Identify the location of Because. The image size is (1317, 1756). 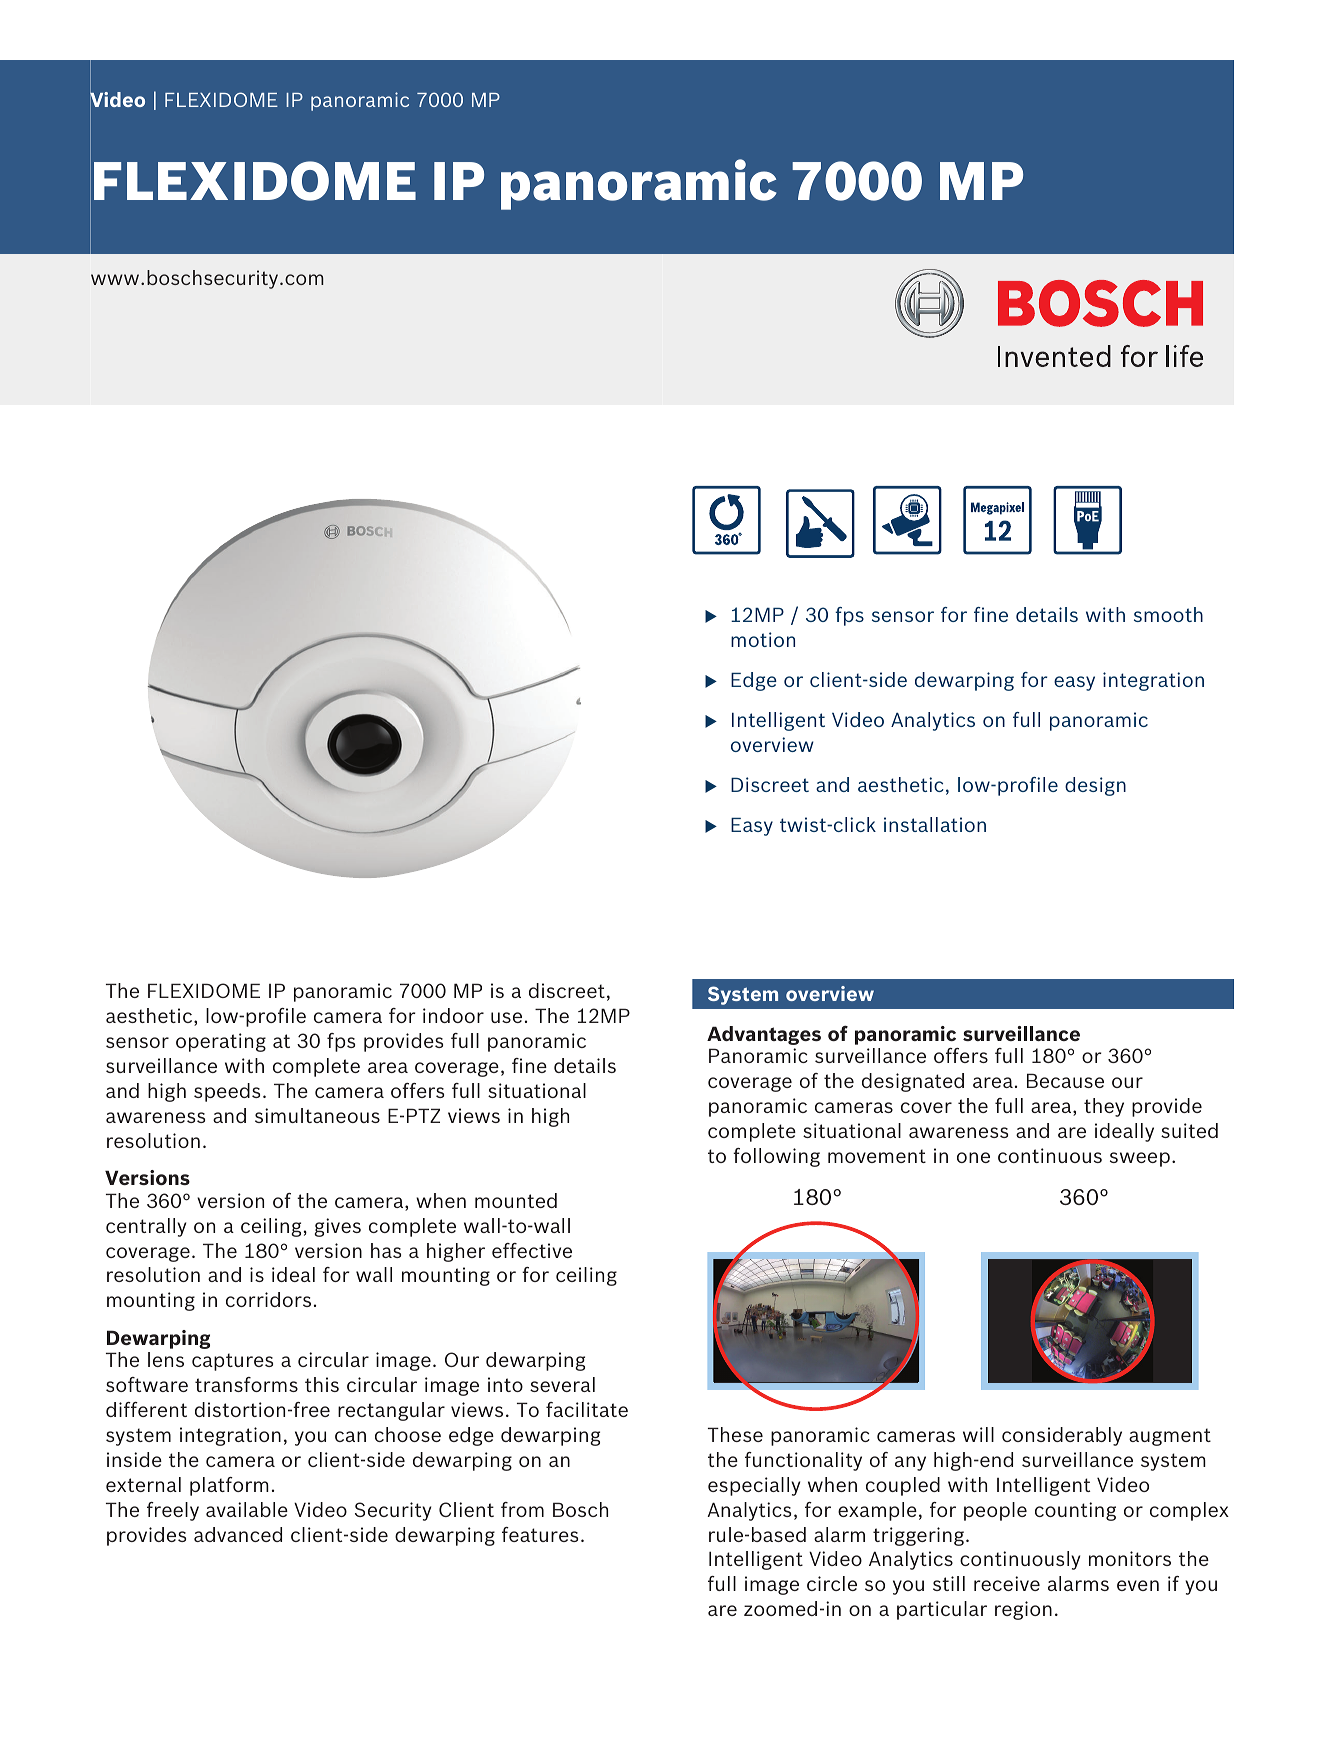
(1065, 1080).
